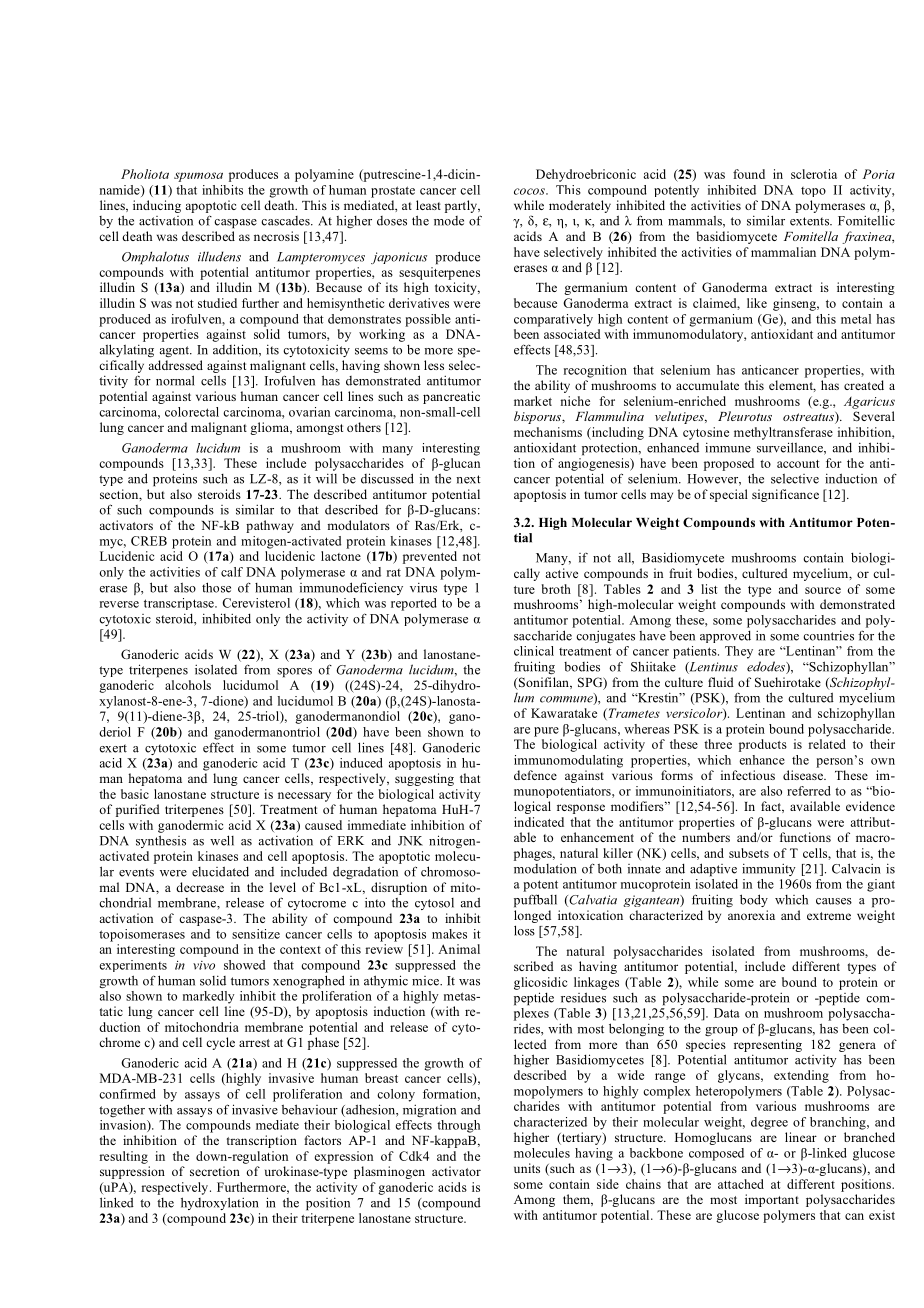  What do you see at coordinates (534, 651) in the screenshot?
I see `clinical` at bounding box center [534, 651].
